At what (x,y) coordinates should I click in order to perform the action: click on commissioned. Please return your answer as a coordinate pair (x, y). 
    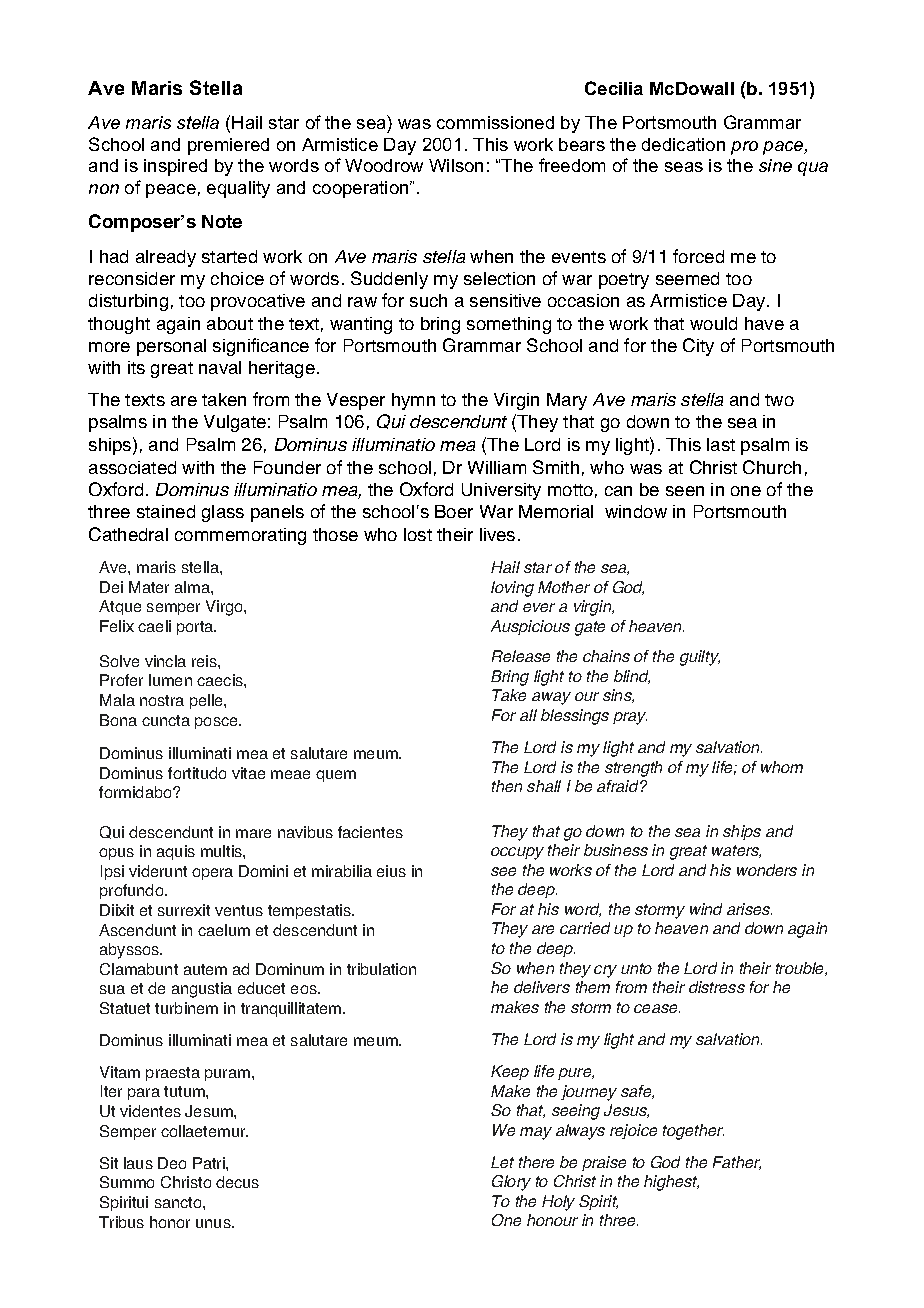
    Looking at the image, I should click on (495, 122).
